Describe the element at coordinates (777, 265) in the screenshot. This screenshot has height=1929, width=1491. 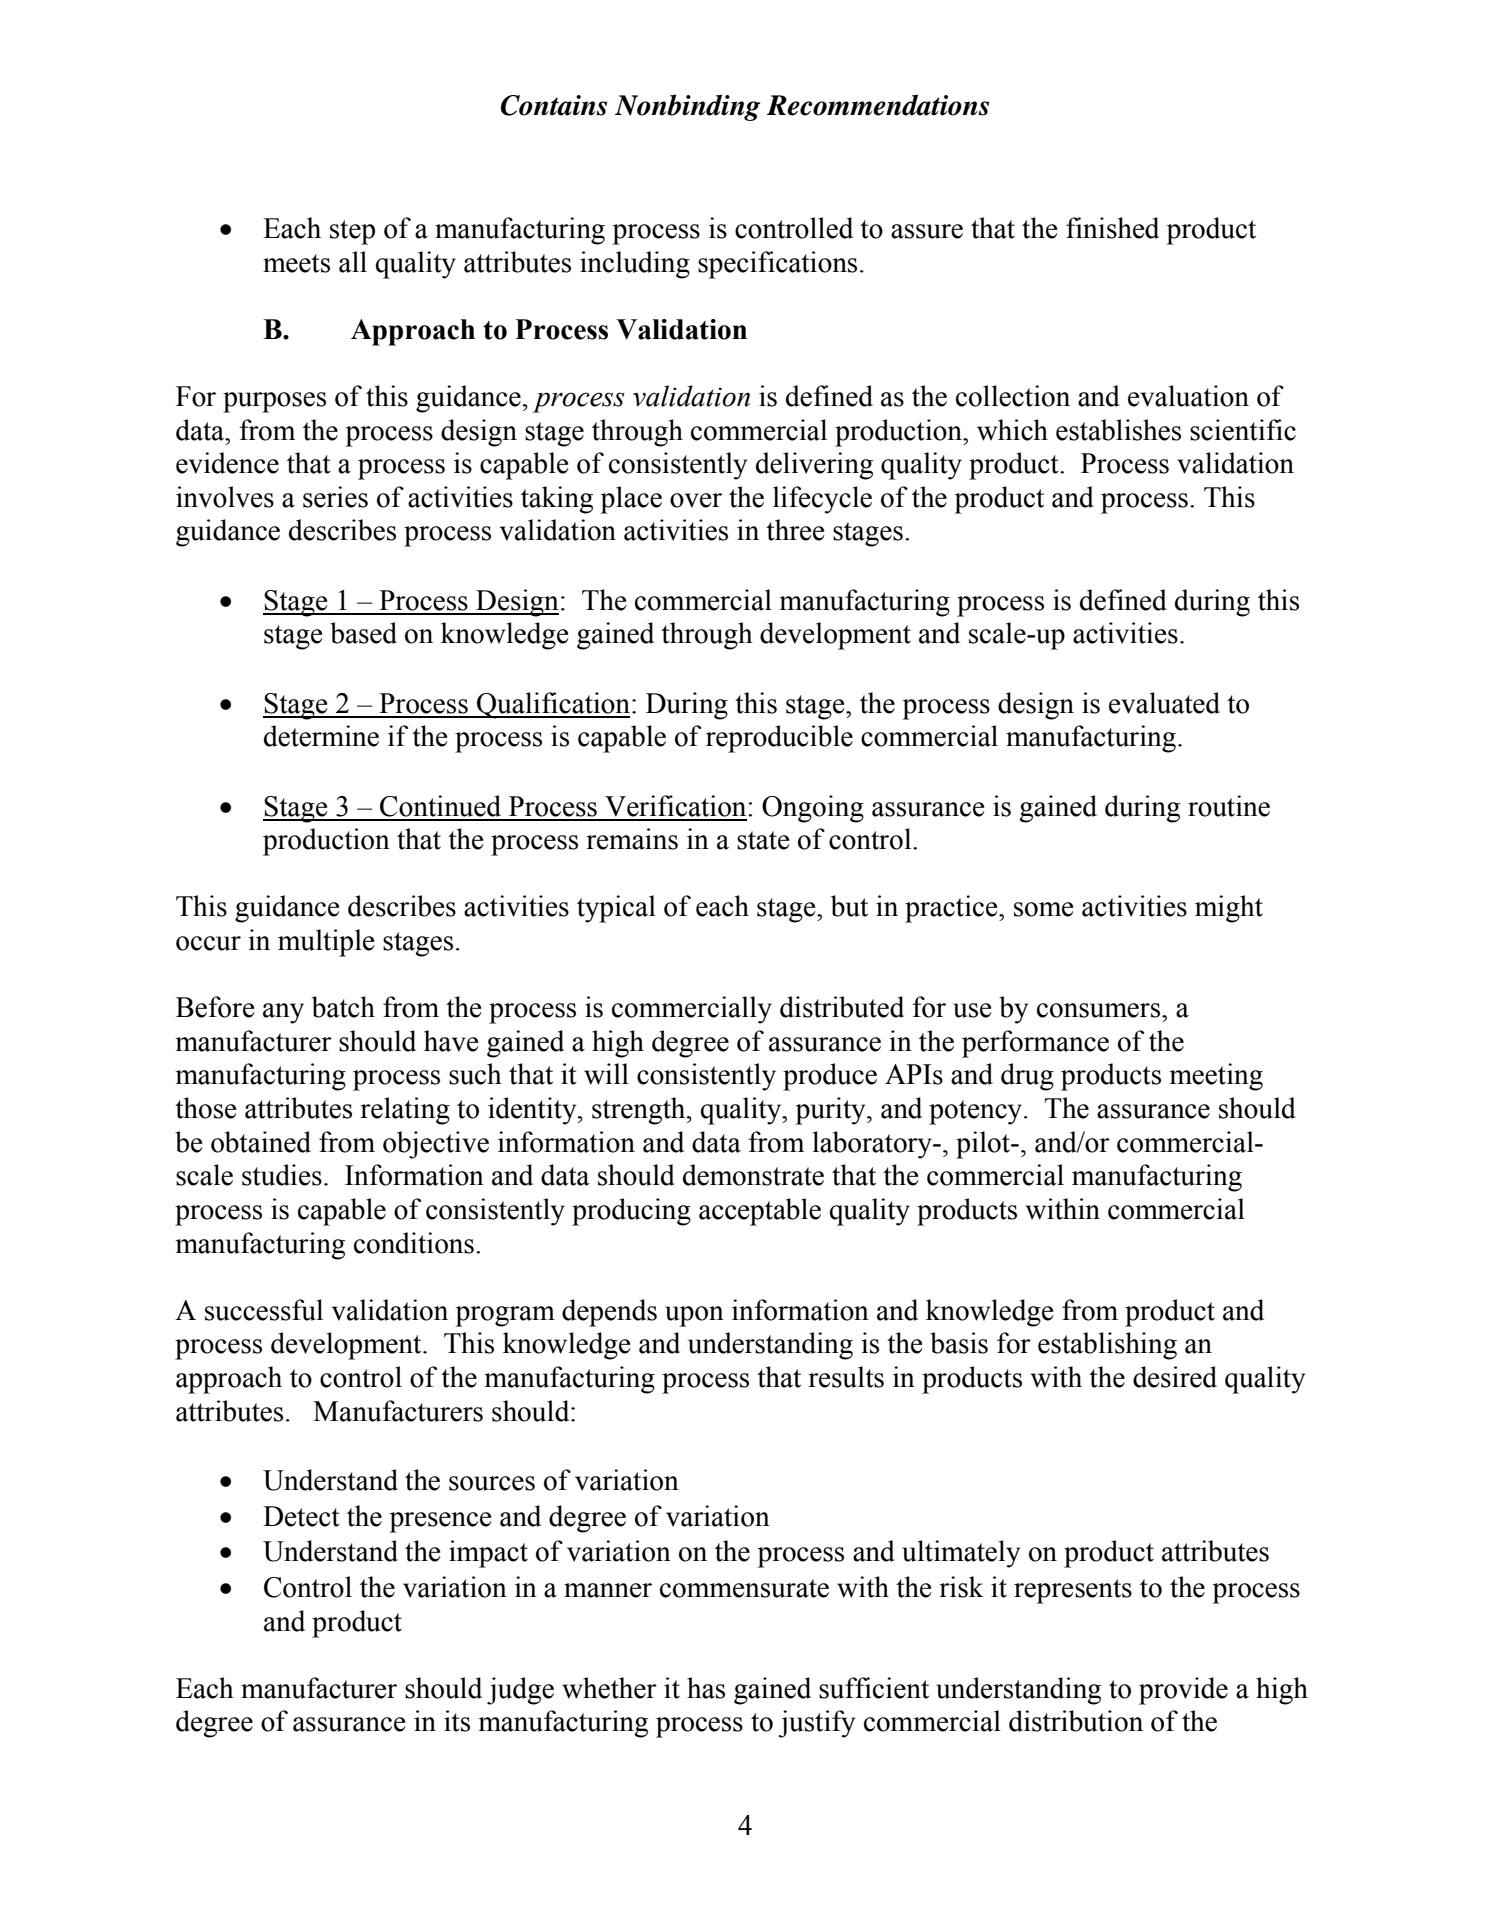
I see `specifications` at that location.
